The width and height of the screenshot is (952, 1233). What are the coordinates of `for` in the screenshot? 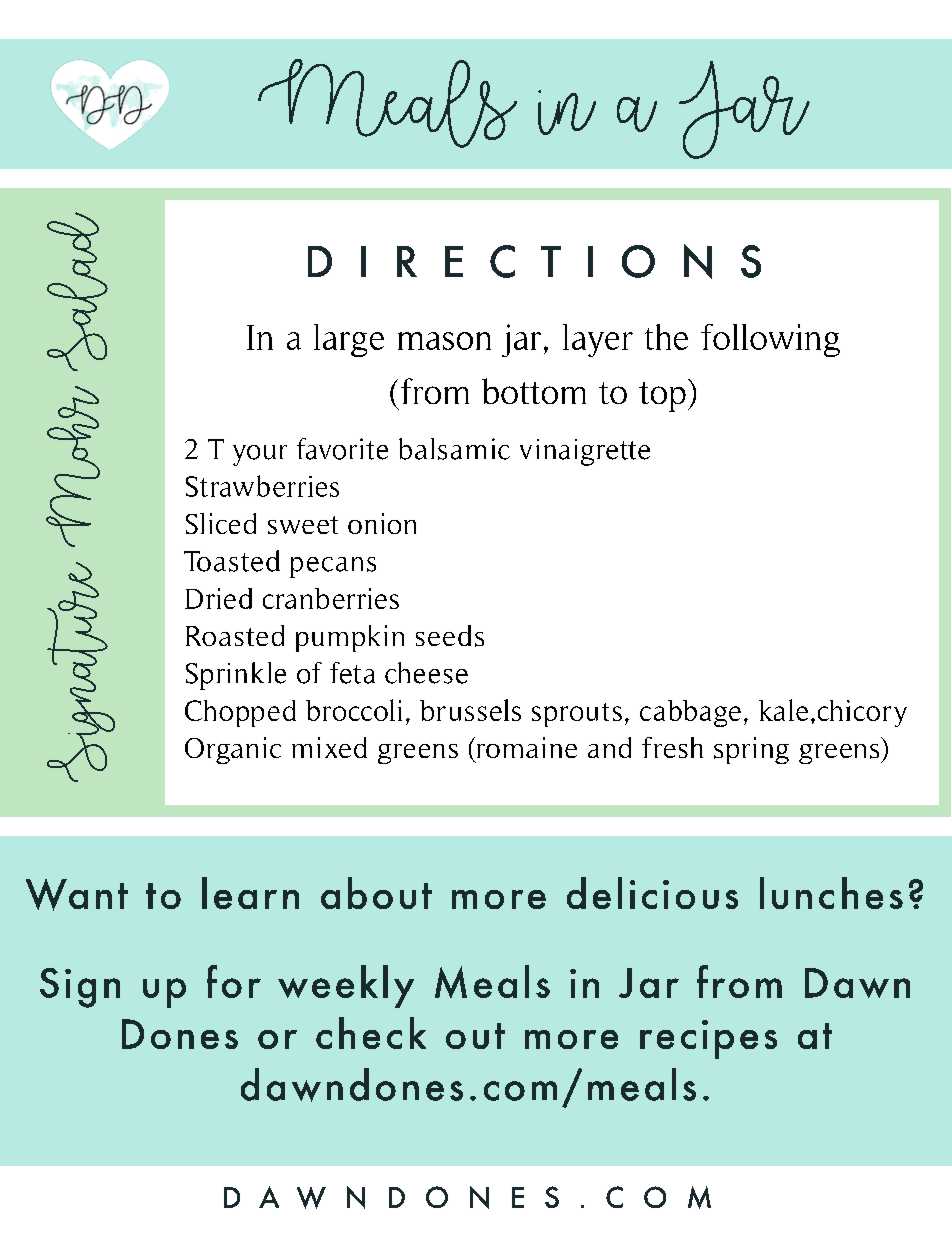 It's located at (234, 981).
